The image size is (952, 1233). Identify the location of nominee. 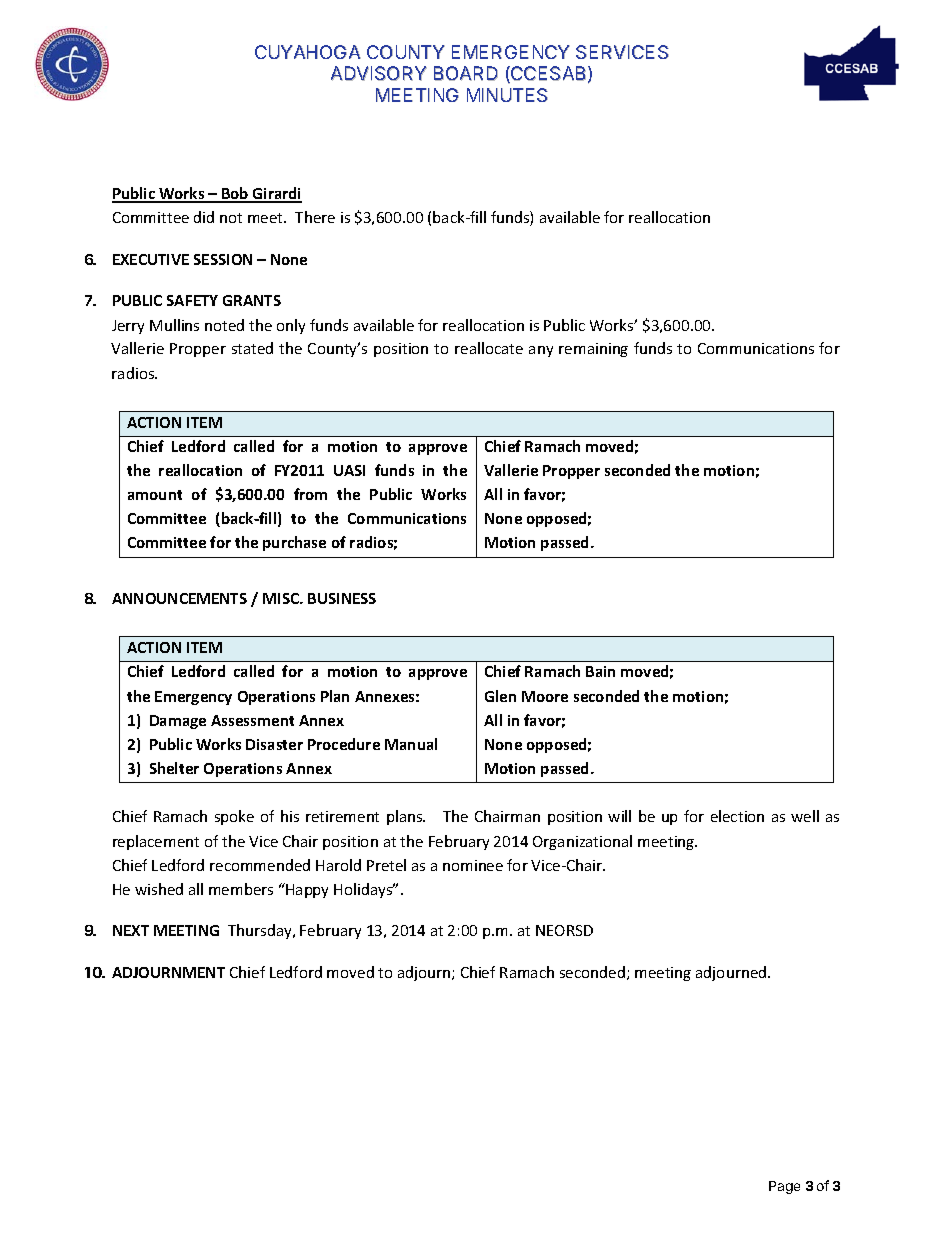
(473, 865).
